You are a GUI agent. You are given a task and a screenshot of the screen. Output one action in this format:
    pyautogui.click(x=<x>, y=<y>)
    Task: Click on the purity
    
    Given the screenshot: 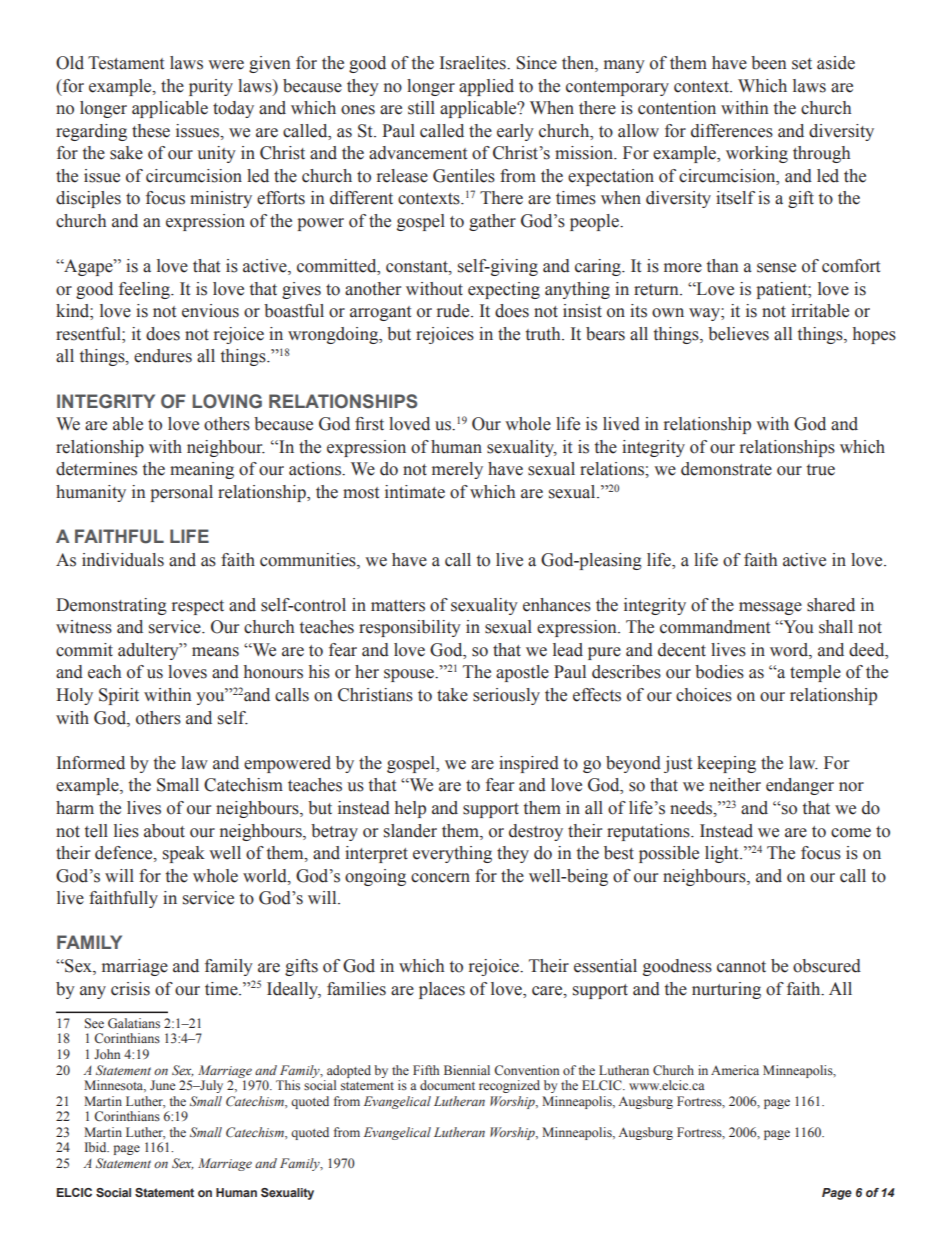 What is the action you would take?
    pyautogui.click(x=211, y=87)
